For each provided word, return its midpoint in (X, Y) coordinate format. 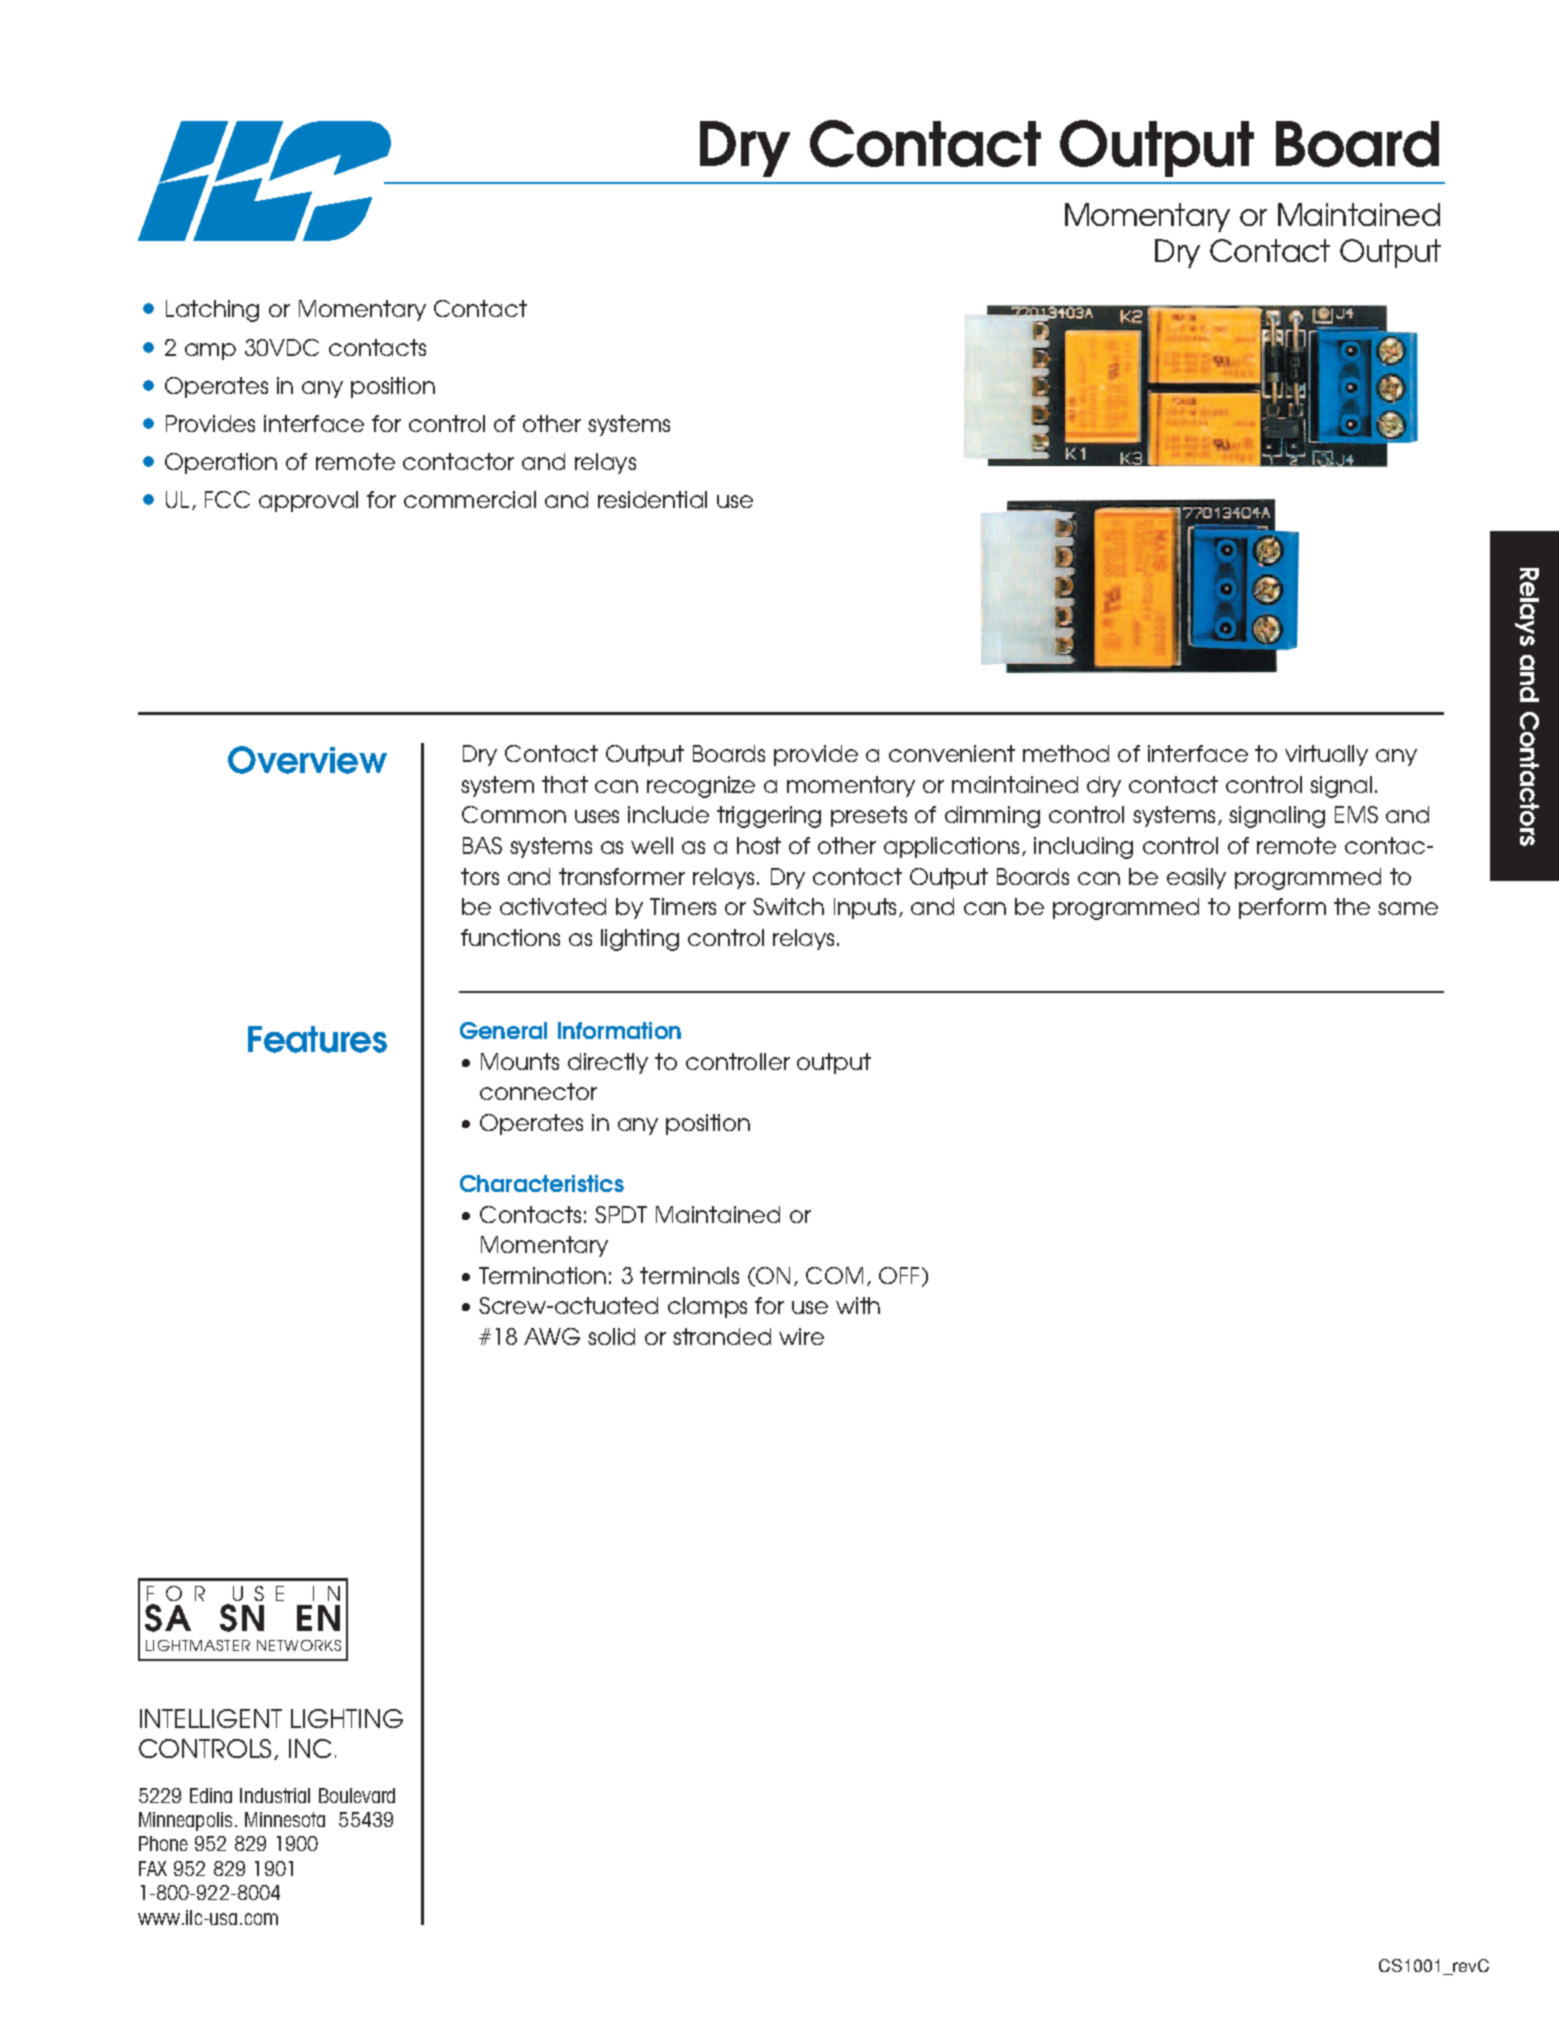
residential (652, 499)
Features (317, 1039)
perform (1282, 908)
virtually (1326, 755)
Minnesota (285, 1819)
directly (608, 1063)
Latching (212, 311)
